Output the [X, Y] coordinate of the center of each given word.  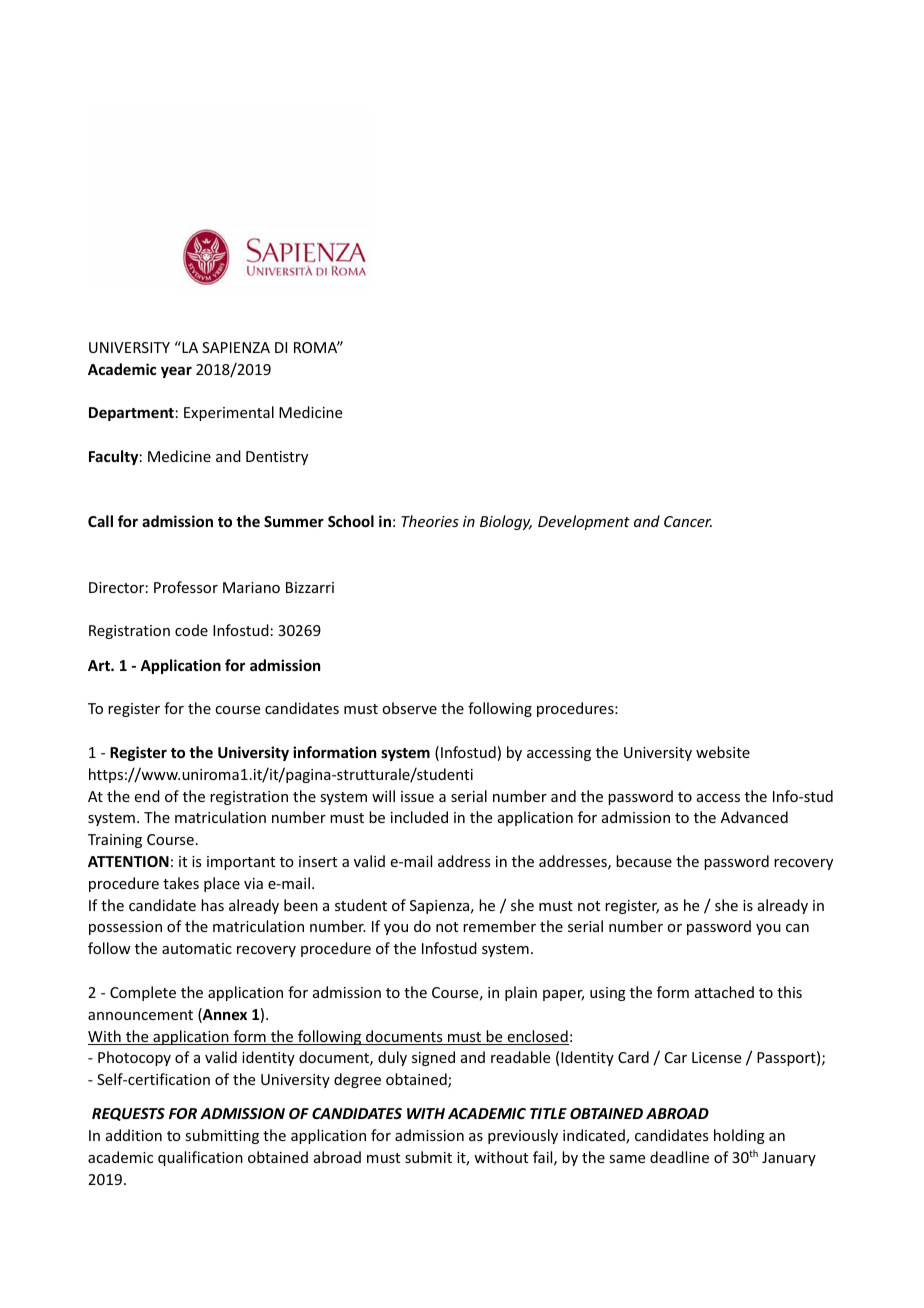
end [147, 796]
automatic [197, 948]
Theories [430, 521]
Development [584, 522]
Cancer [688, 521]
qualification [200, 1158]
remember [499, 926]
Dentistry [277, 458]
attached [724, 992]
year [176, 372]
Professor [186, 587]
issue [417, 796]
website [723, 752]
